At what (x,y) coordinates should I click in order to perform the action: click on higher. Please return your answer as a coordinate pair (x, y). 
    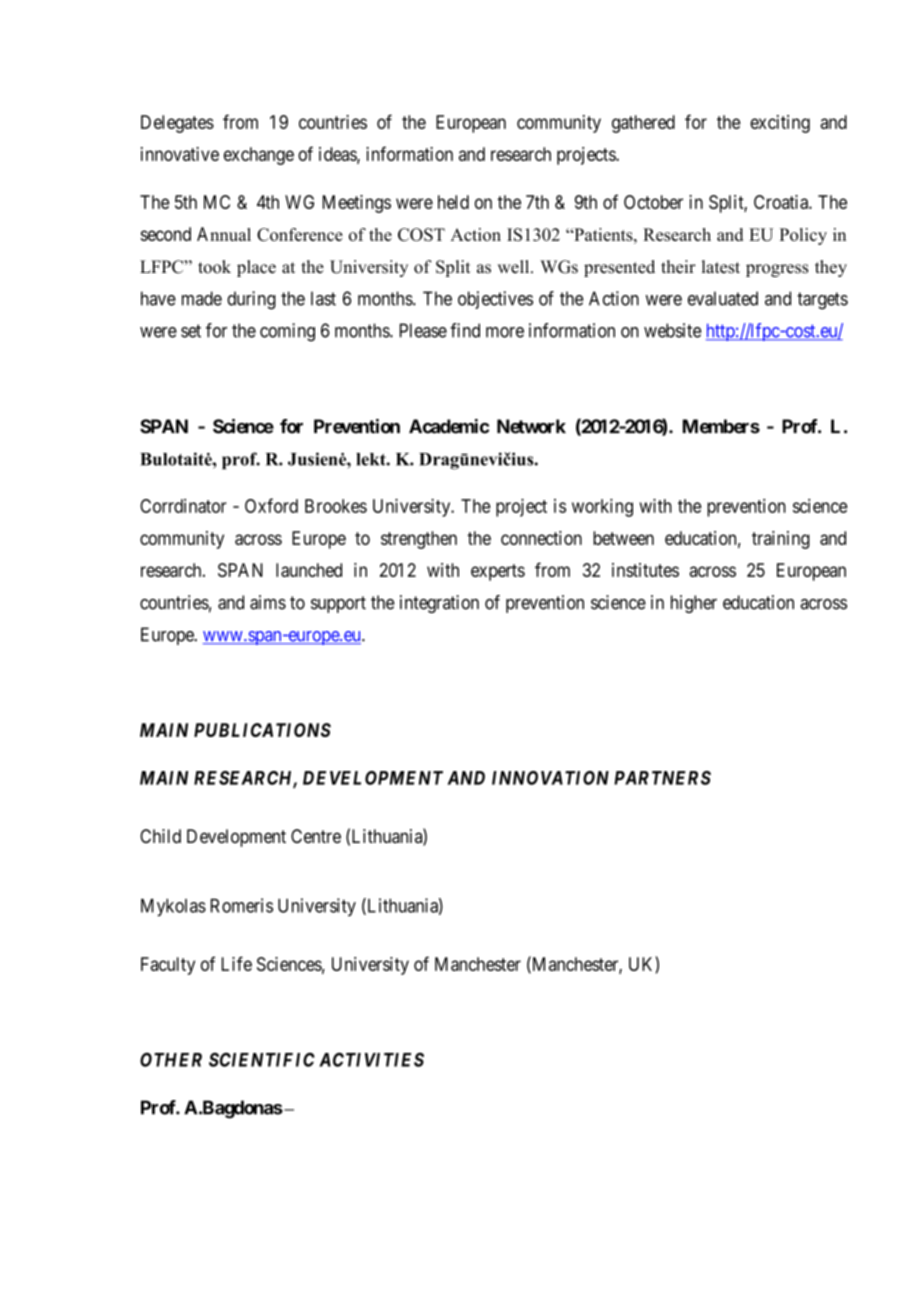
    Looking at the image, I should click on (694, 604).
